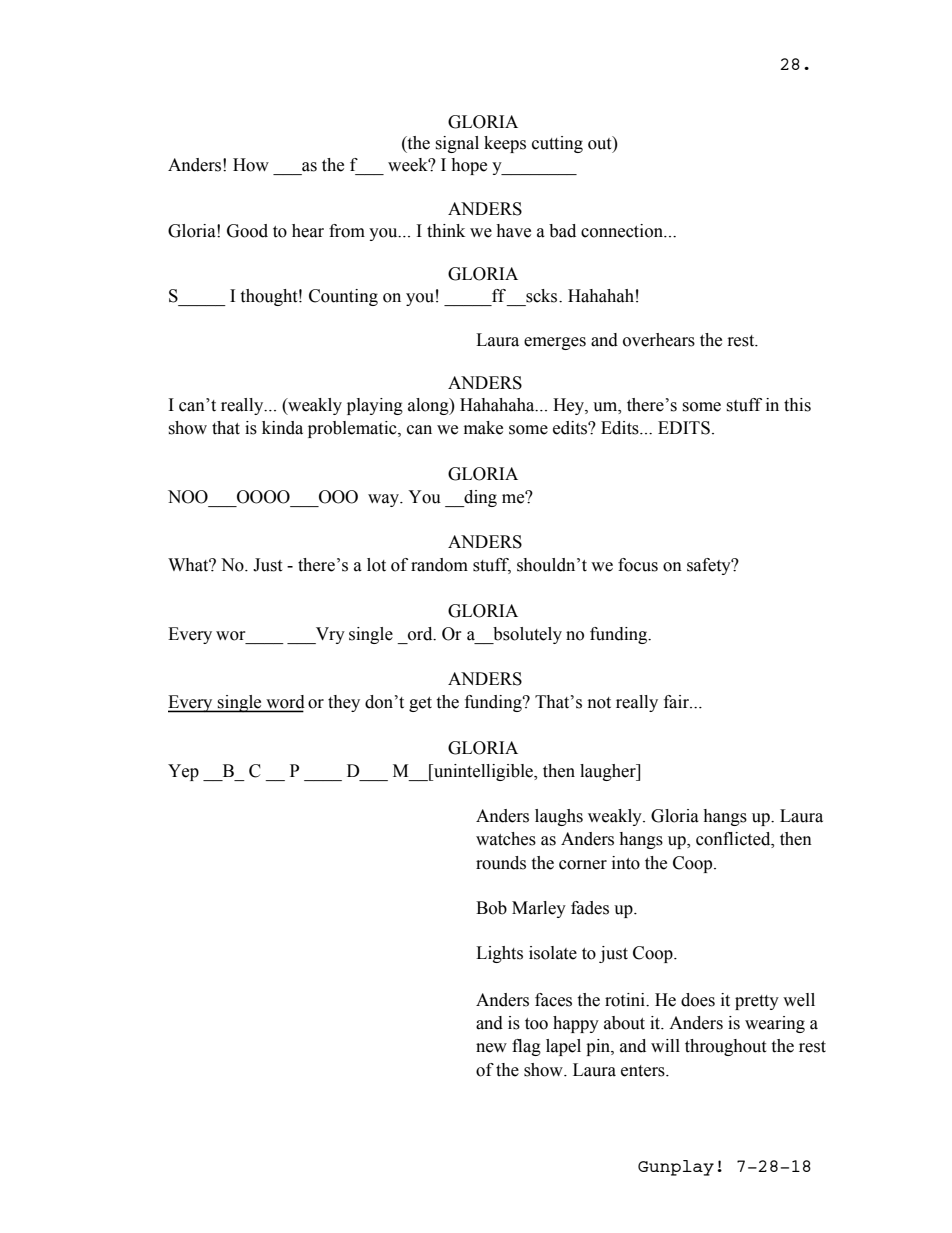 Image resolution: width=952 pixels, height=1233 pixels. I want to click on Good, so click(247, 231).
